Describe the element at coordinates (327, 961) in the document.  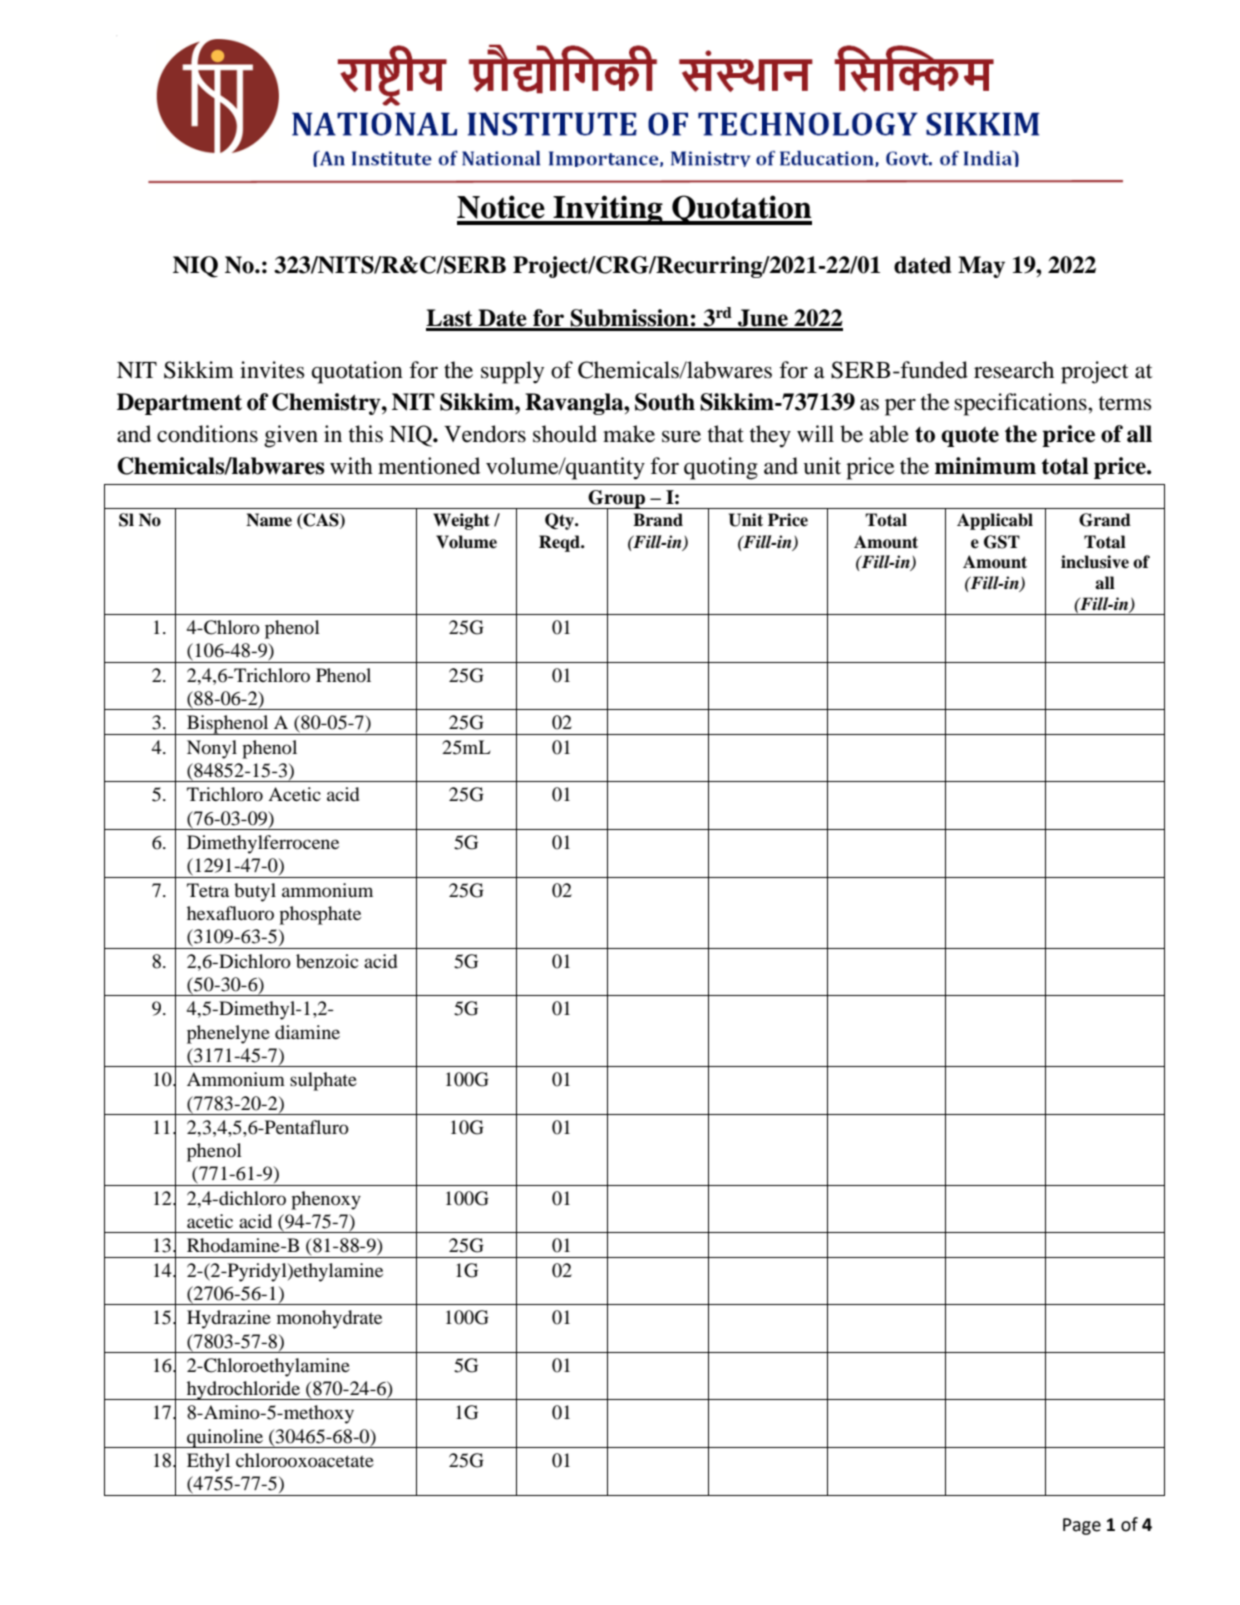
I see `benzoic` at that location.
